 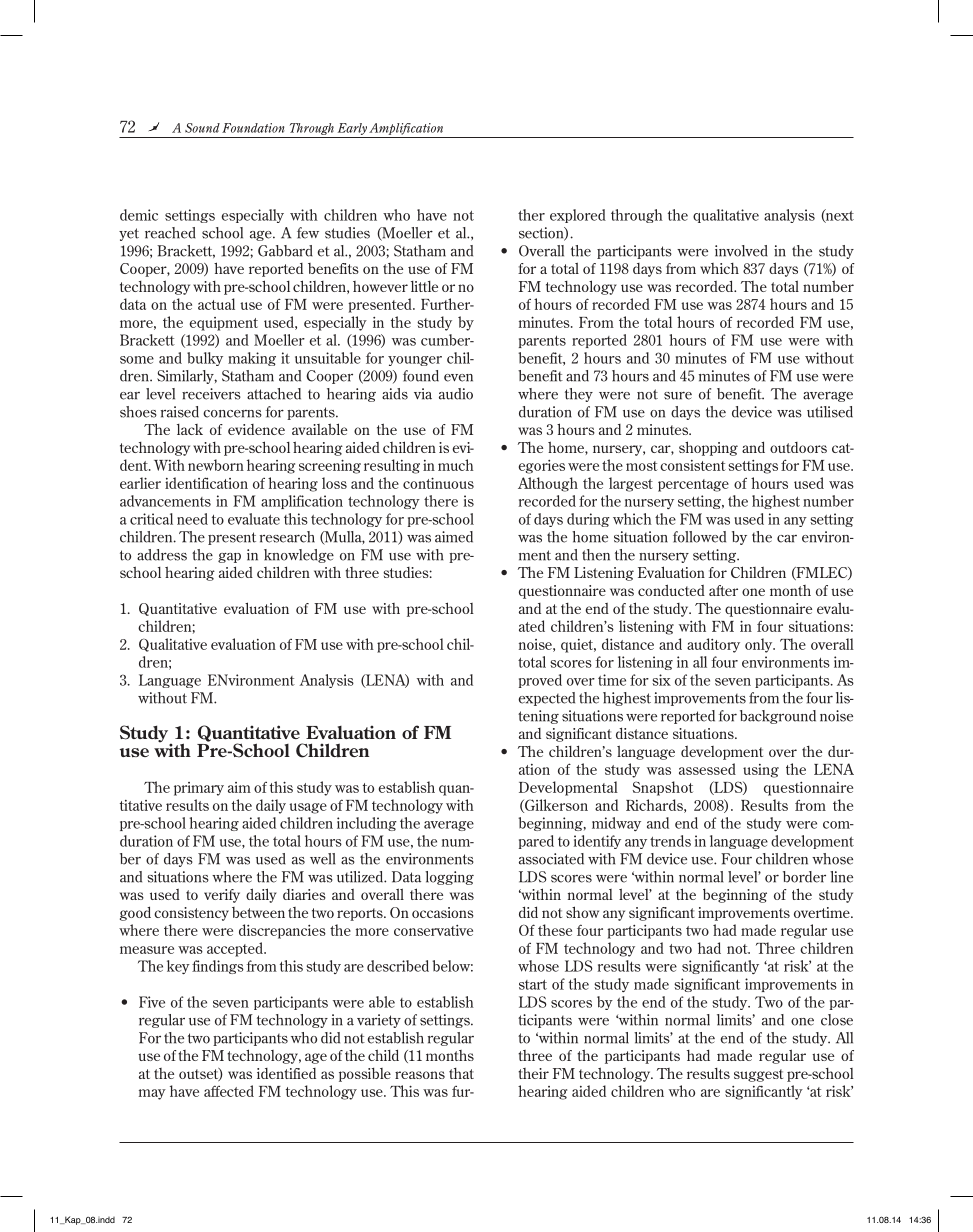 What do you see at coordinates (761, 771) in the screenshot?
I see `using` at bounding box center [761, 771].
